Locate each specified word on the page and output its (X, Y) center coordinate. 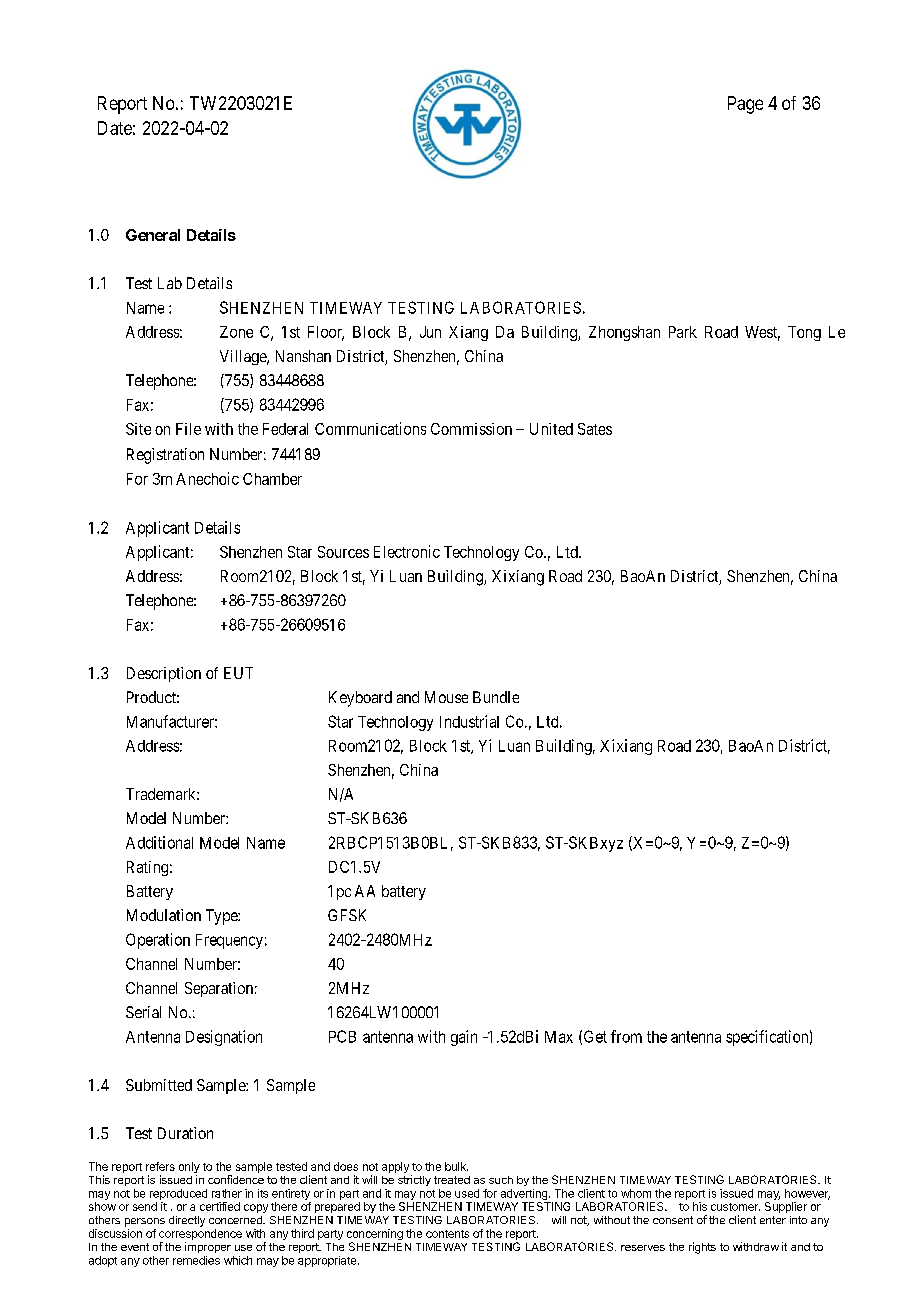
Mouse (446, 697)
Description (164, 674)
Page (745, 105)
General (153, 235)
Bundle (496, 697)
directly (187, 1221)
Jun (430, 332)
